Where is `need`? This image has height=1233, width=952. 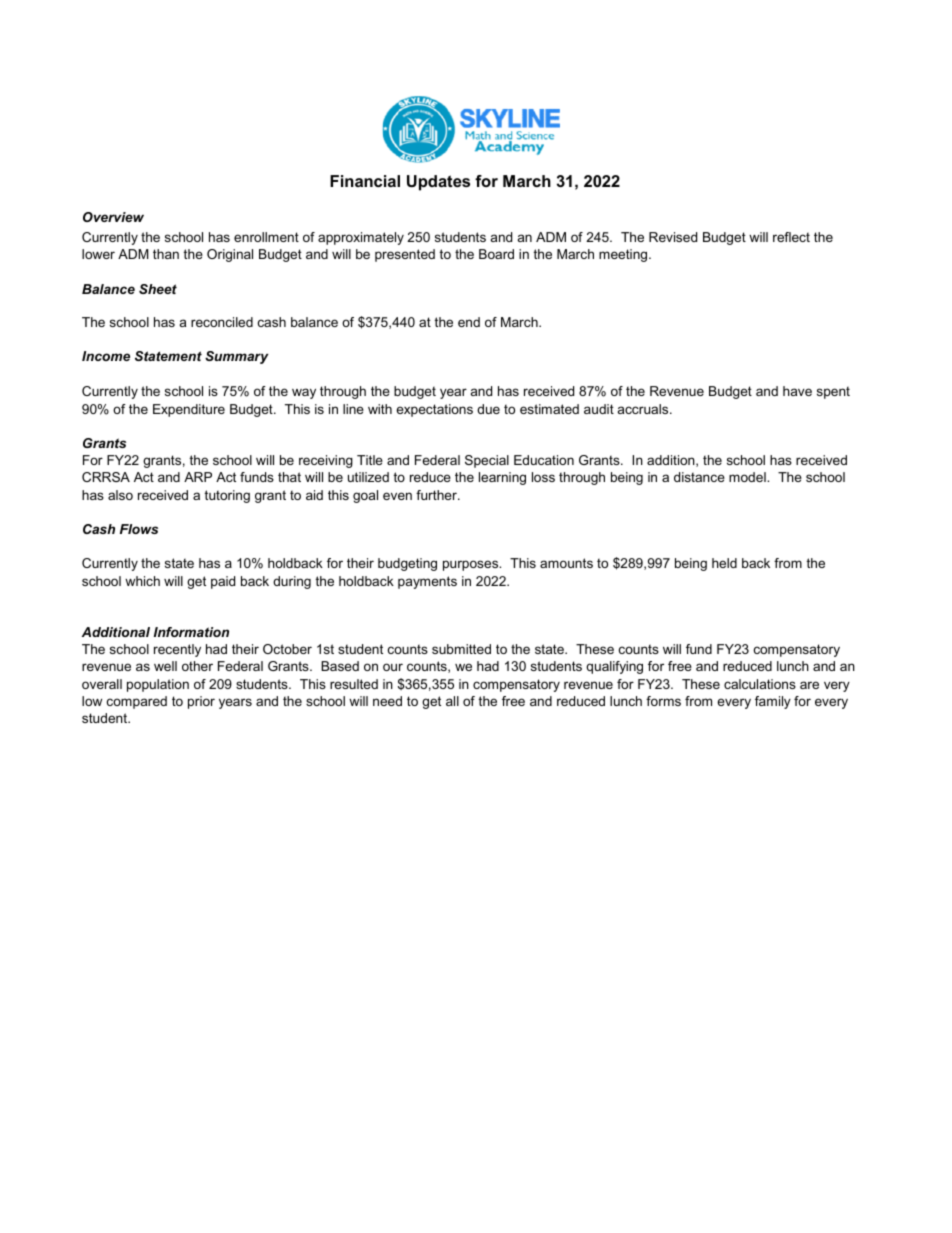 need is located at coordinates (387, 701).
